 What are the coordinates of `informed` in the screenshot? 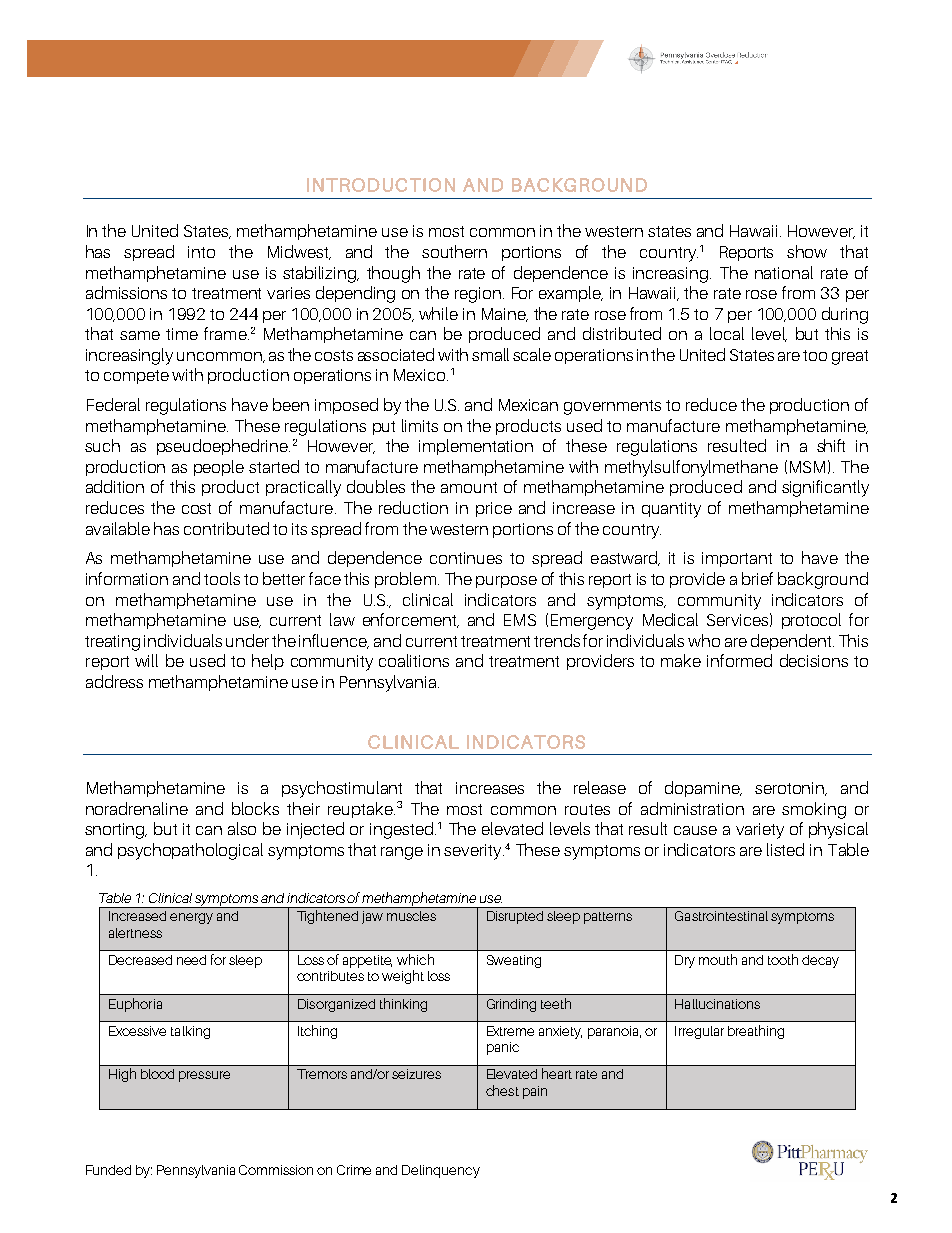 It's located at (739, 660).
